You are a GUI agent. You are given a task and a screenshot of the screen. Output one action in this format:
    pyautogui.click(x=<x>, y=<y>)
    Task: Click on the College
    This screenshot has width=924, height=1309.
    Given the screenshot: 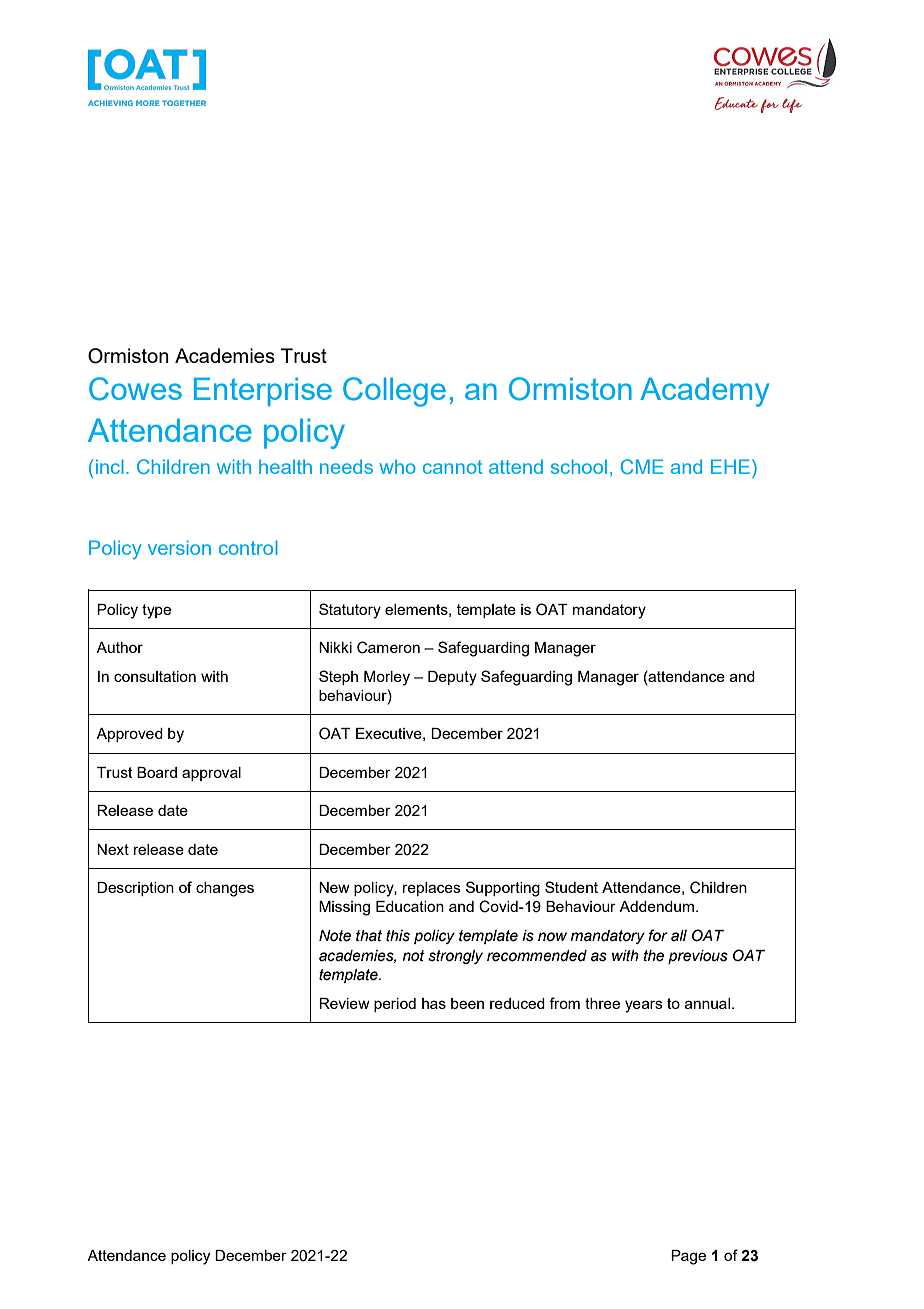 What is the action you would take?
    pyautogui.click(x=394, y=392)
